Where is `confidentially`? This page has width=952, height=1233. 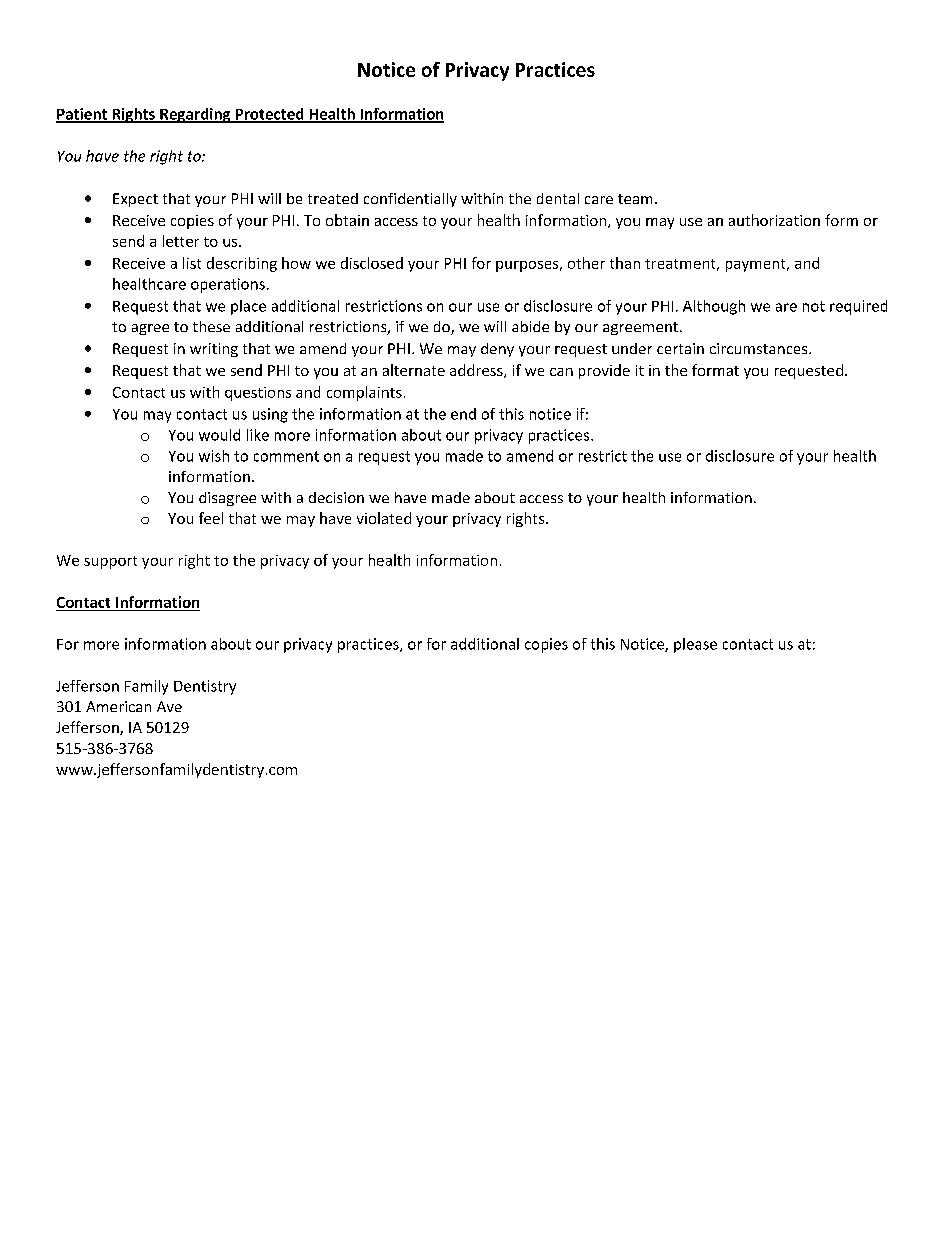
confidentially is located at coordinates (410, 200).
